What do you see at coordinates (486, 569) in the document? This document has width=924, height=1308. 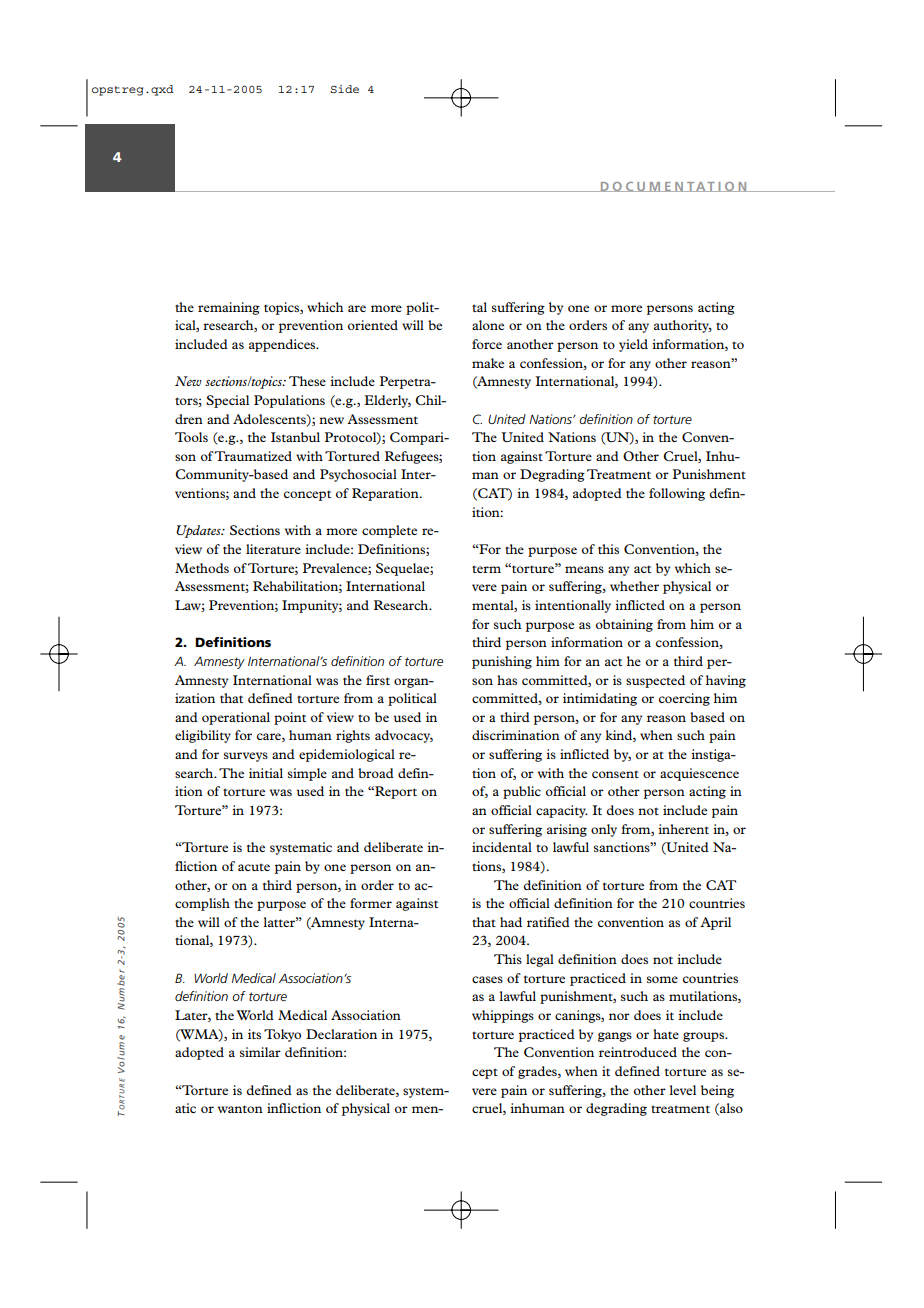 I see `term` at bounding box center [486, 569].
